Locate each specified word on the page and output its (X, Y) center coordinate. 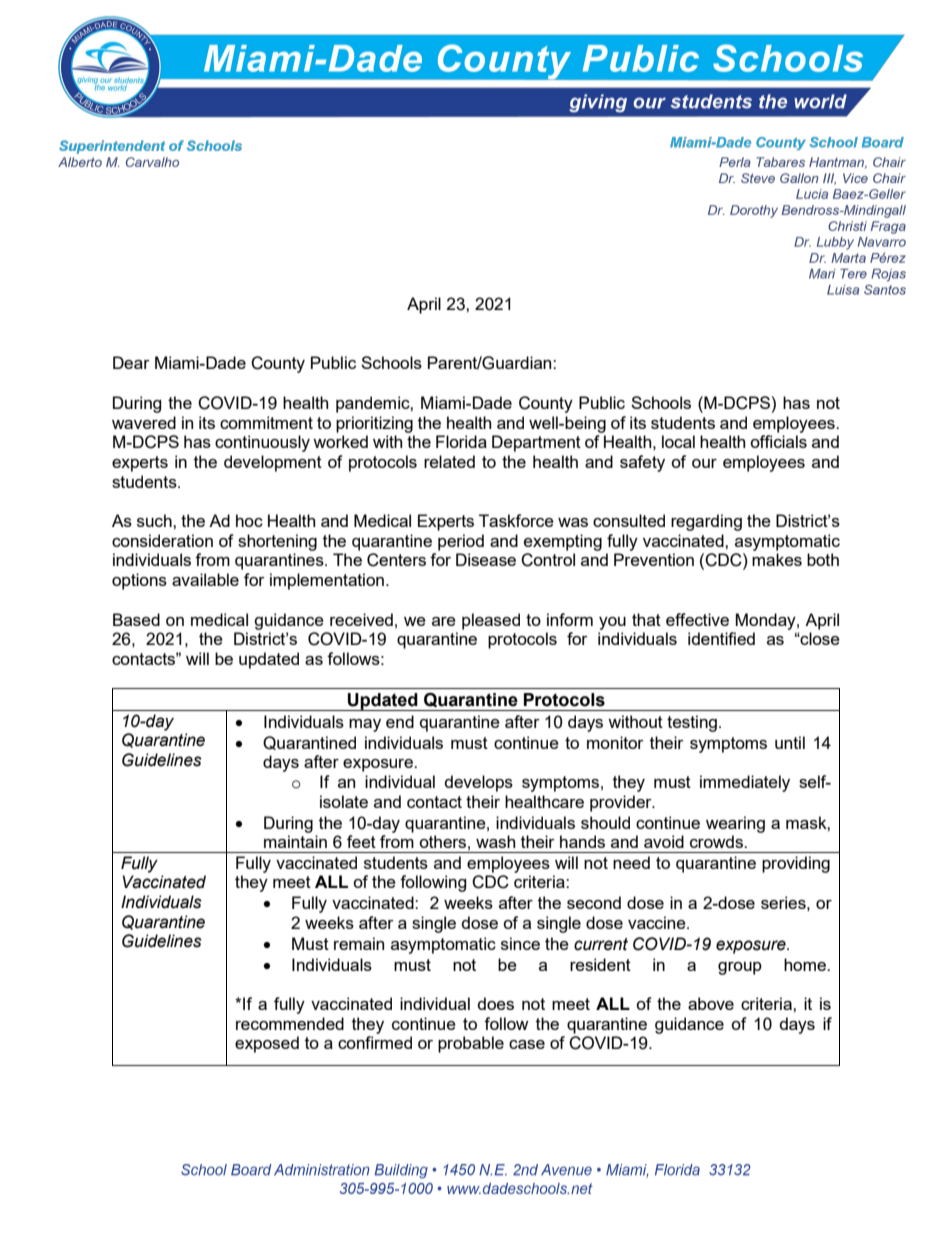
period (461, 542)
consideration (162, 540)
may (365, 725)
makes (777, 559)
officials (778, 441)
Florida (461, 441)
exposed (267, 1044)
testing (692, 723)
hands (582, 841)
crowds (717, 841)
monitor (615, 742)
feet (361, 841)
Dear (131, 362)
